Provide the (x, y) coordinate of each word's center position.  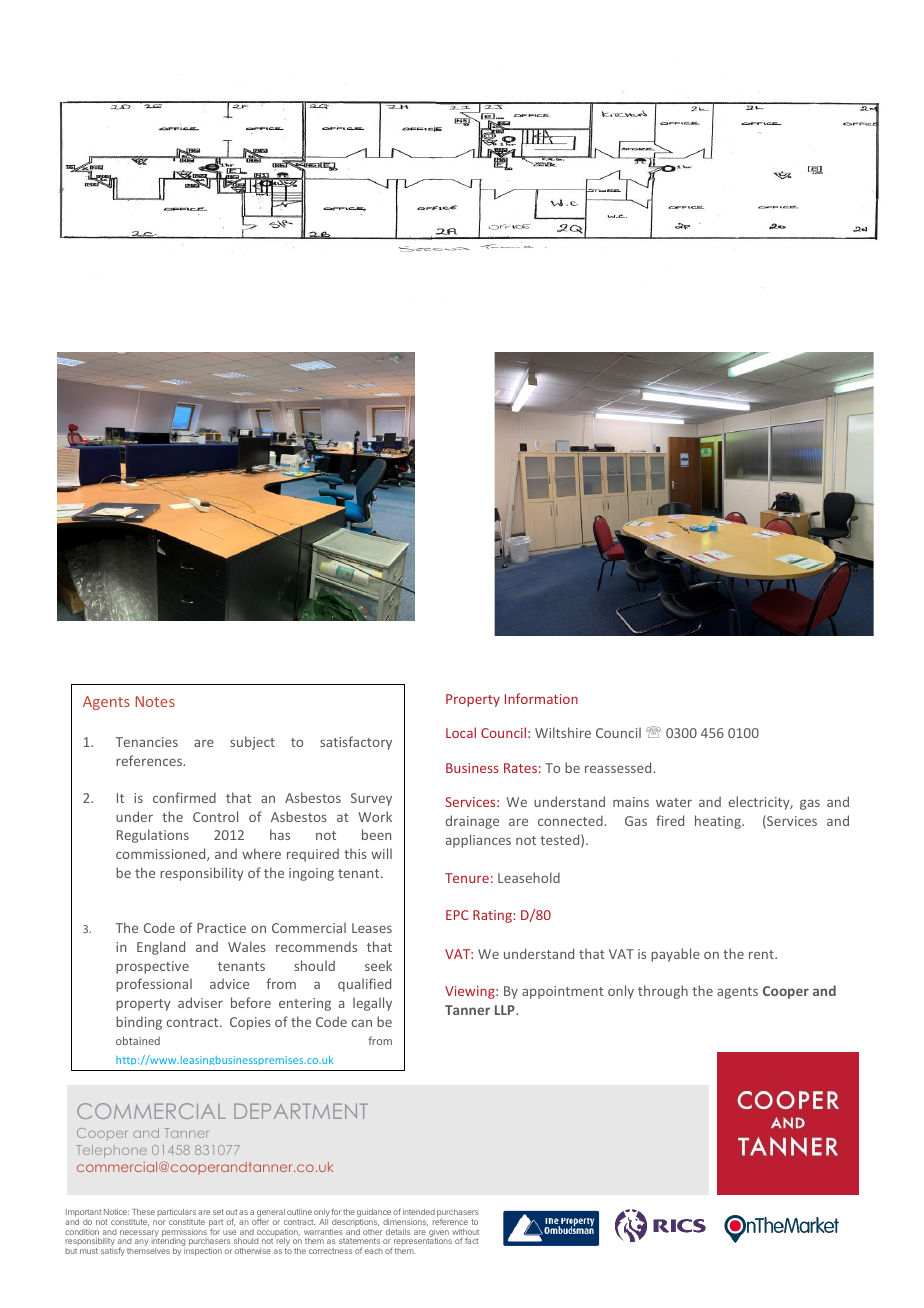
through (663, 992)
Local (461, 732)
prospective (152, 967)
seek (378, 965)
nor (159, 1222)
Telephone (111, 1151)
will (381, 853)
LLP (506, 1010)
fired (670, 820)
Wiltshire (563, 732)
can (361, 1023)
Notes (155, 701)
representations (422, 1242)
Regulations (153, 836)
